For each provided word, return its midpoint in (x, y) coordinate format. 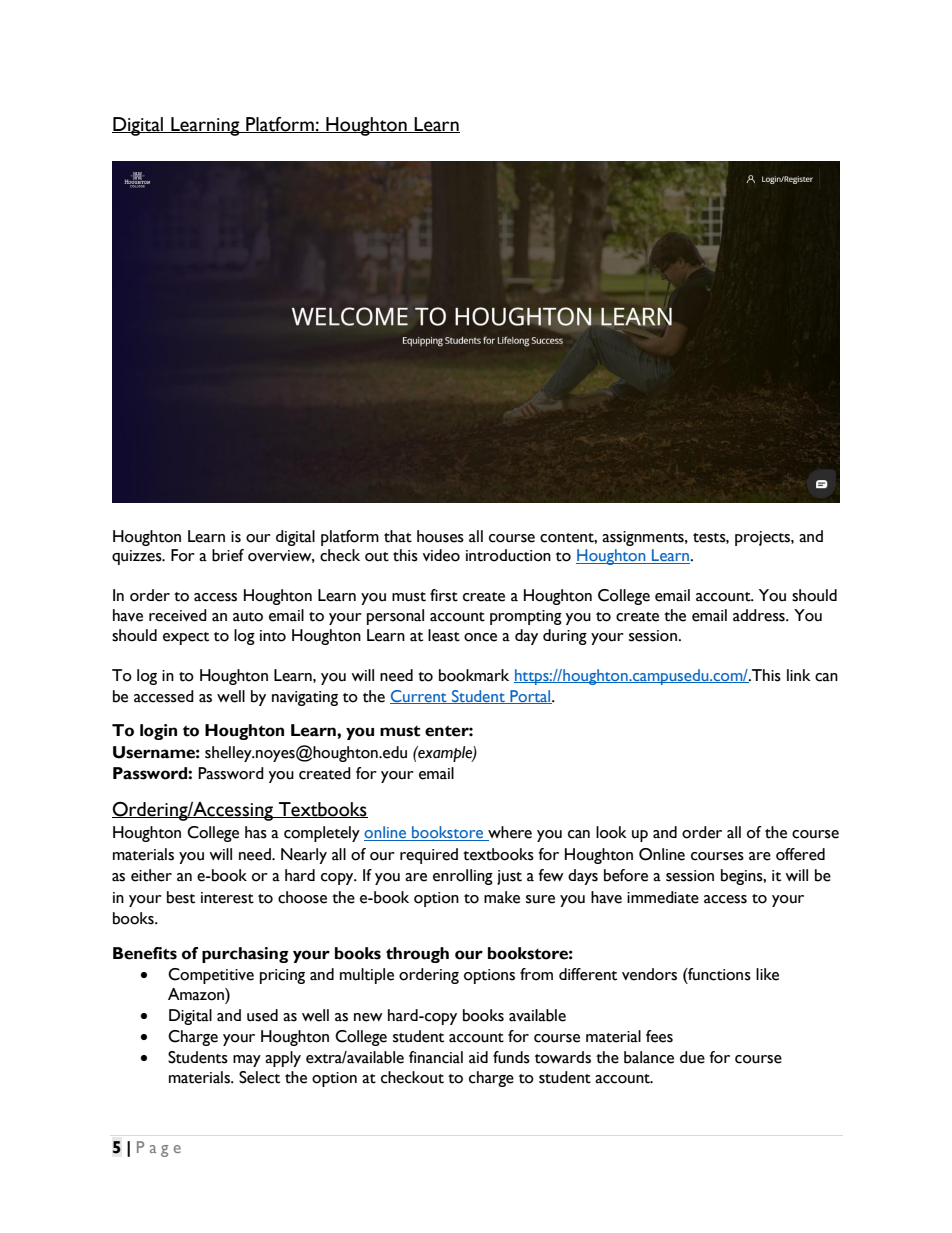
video (441, 555)
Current (419, 697)
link (799, 675)
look (611, 832)
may (247, 1061)
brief (228, 555)
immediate (663, 897)
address (760, 615)
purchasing (245, 955)
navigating (305, 698)
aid (478, 1057)
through (417, 955)
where (509, 833)
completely (322, 834)
